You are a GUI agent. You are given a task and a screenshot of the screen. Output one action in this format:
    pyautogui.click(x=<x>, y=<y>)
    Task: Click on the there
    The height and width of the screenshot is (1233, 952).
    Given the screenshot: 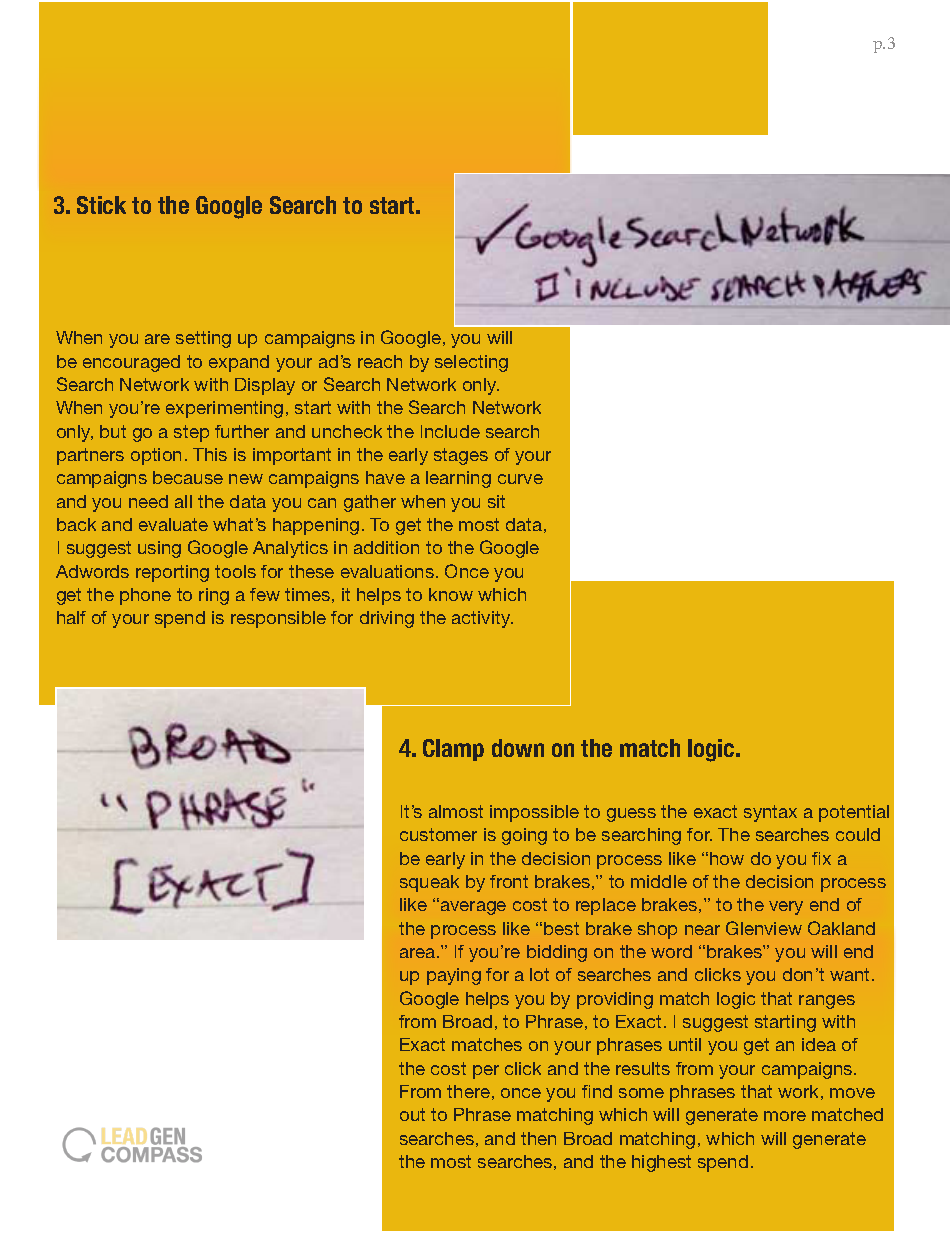 What is the action you would take?
    pyautogui.click(x=468, y=1091)
